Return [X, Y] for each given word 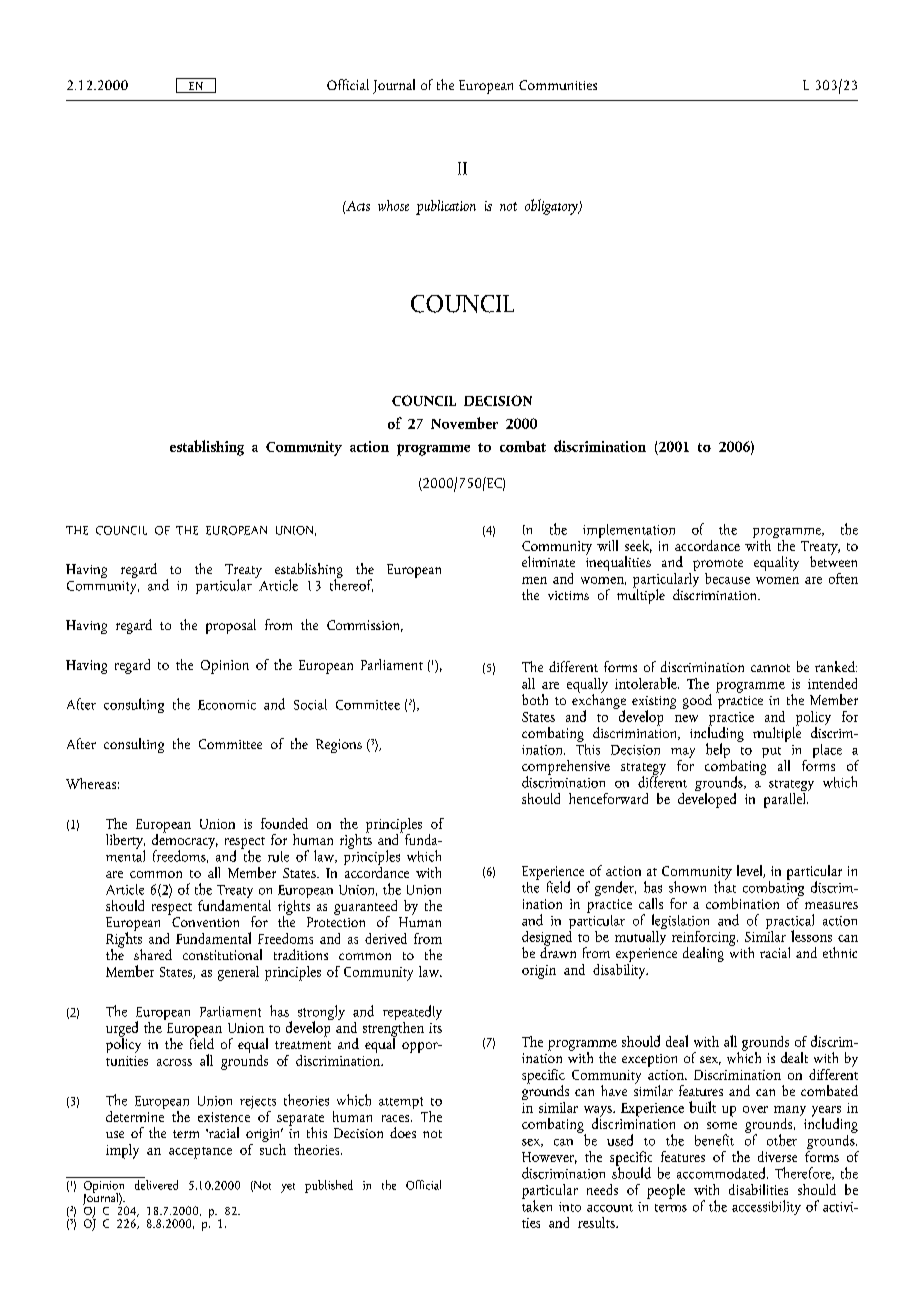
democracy [185, 841]
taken [537, 1205]
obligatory [552, 207]
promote [718, 566]
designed [547, 938]
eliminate [548, 561]
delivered [155, 1183]
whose [393, 205]
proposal [231, 626]
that [725, 886]
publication [446, 207]
